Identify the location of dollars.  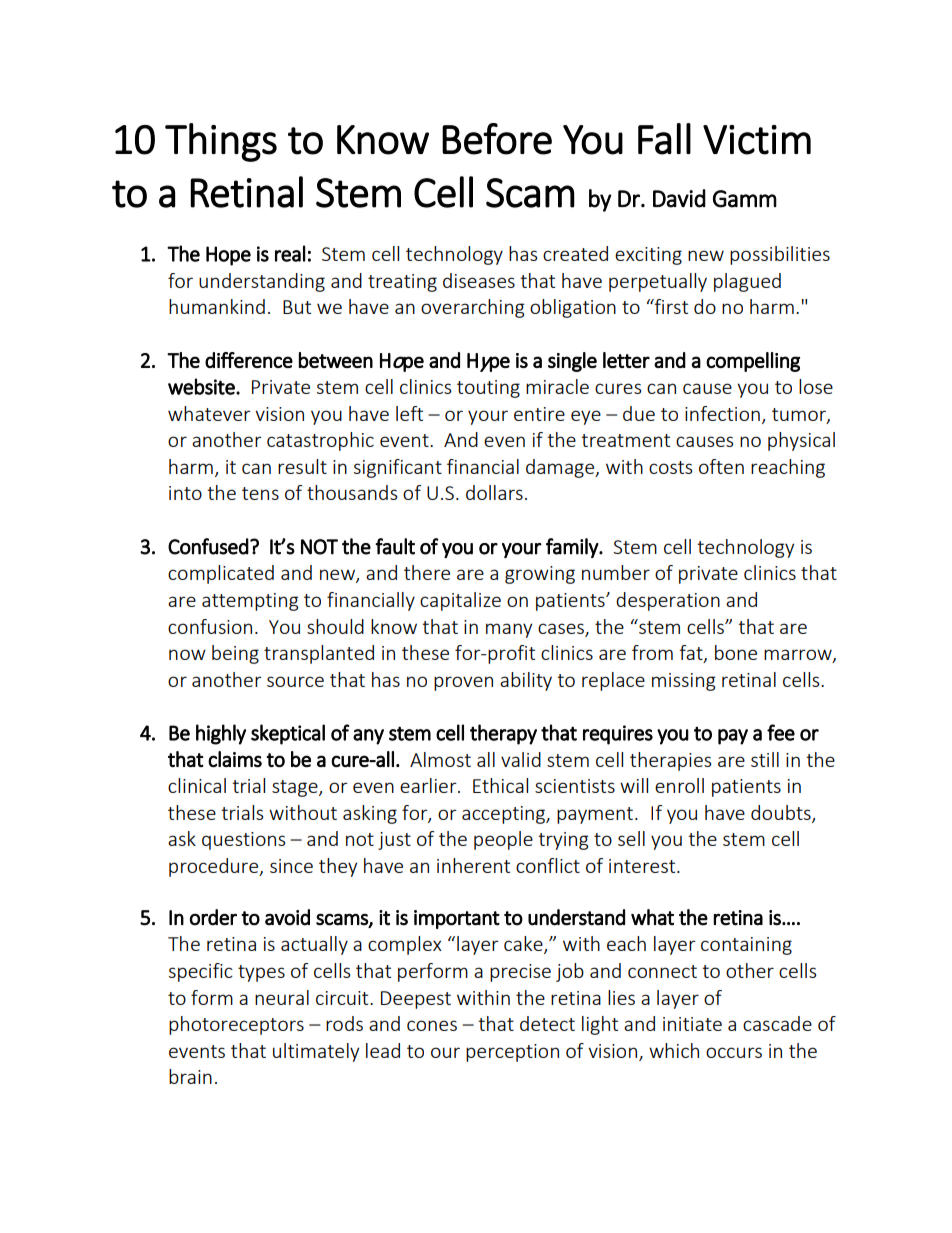
(494, 492).
